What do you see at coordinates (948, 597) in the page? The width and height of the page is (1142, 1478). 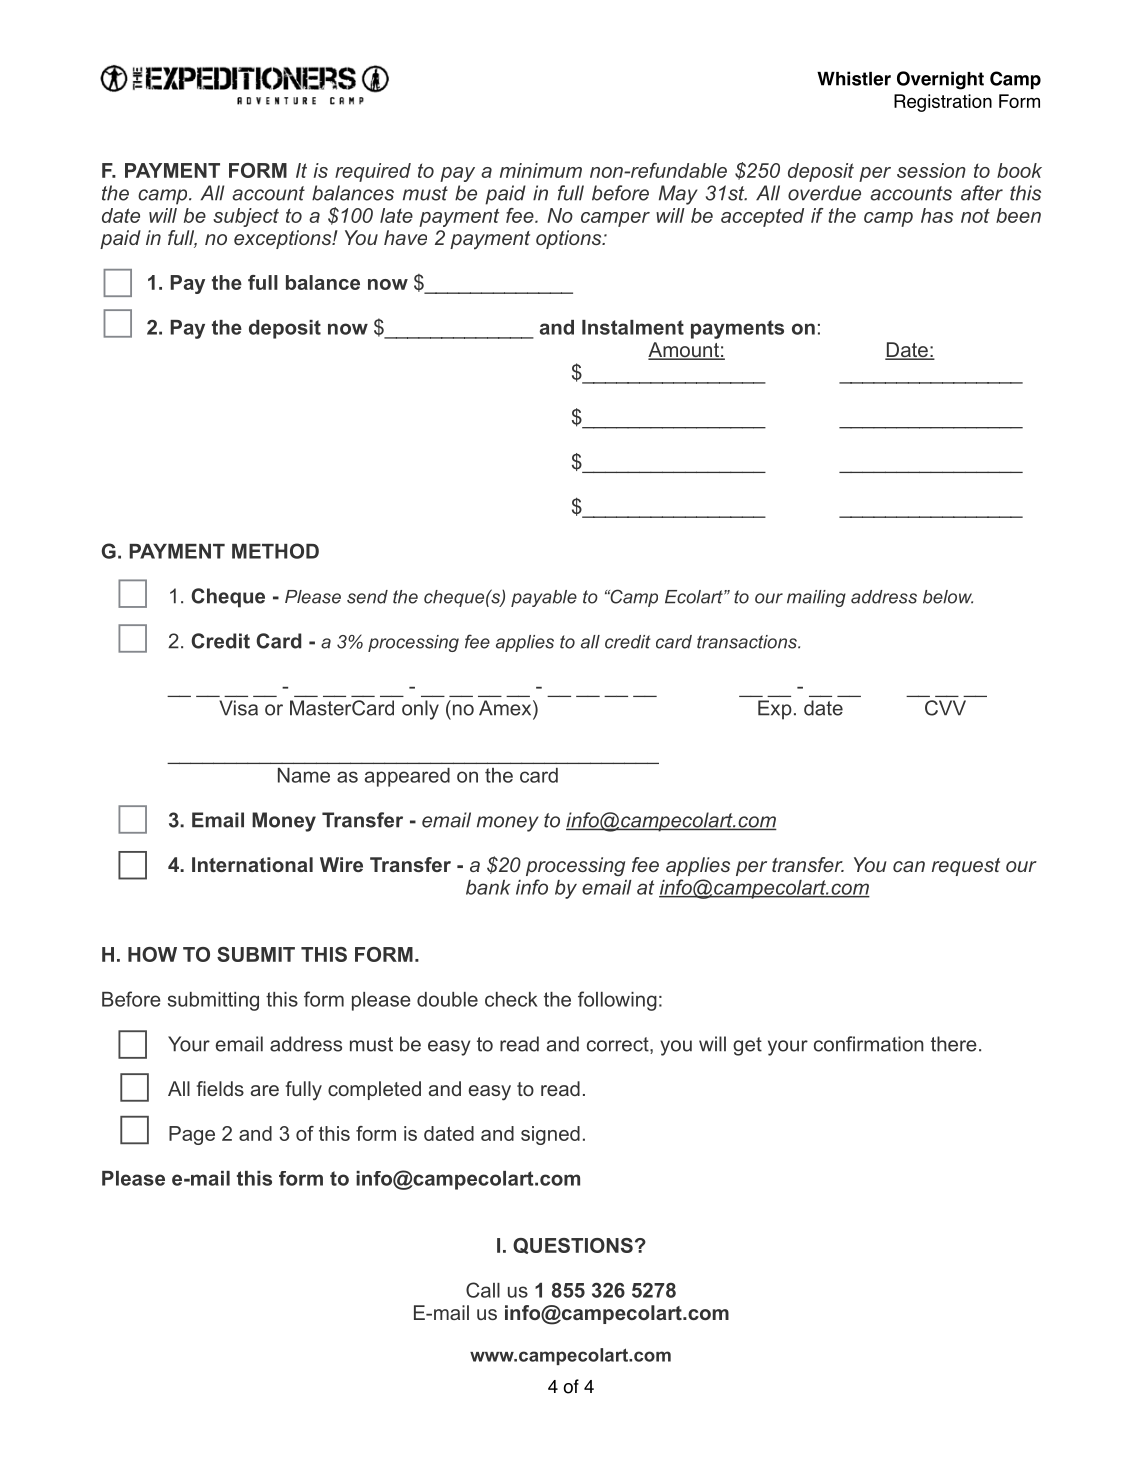 I see `below` at bounding box center [948, 597].
